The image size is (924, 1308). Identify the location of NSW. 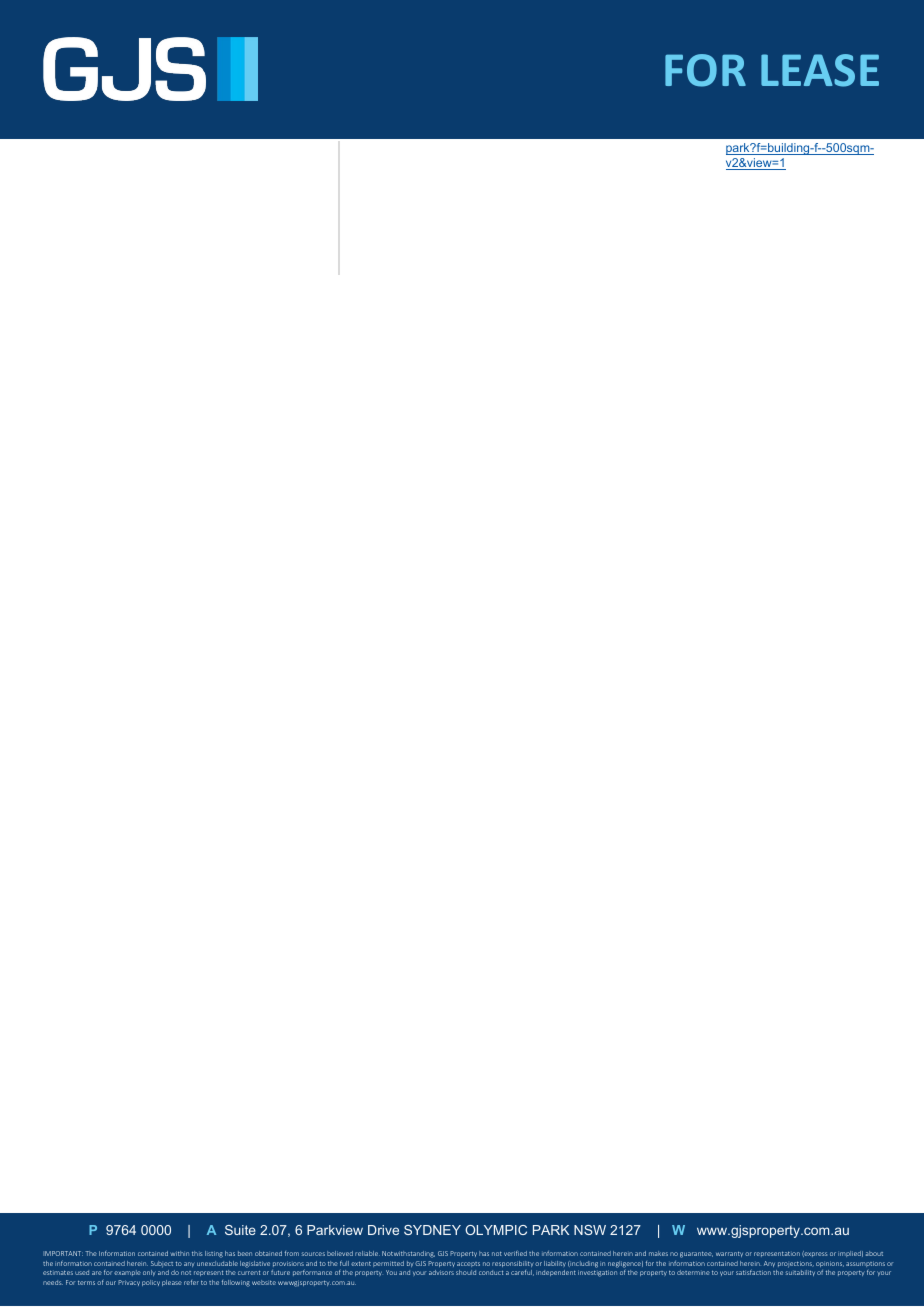
(590, 1230).
